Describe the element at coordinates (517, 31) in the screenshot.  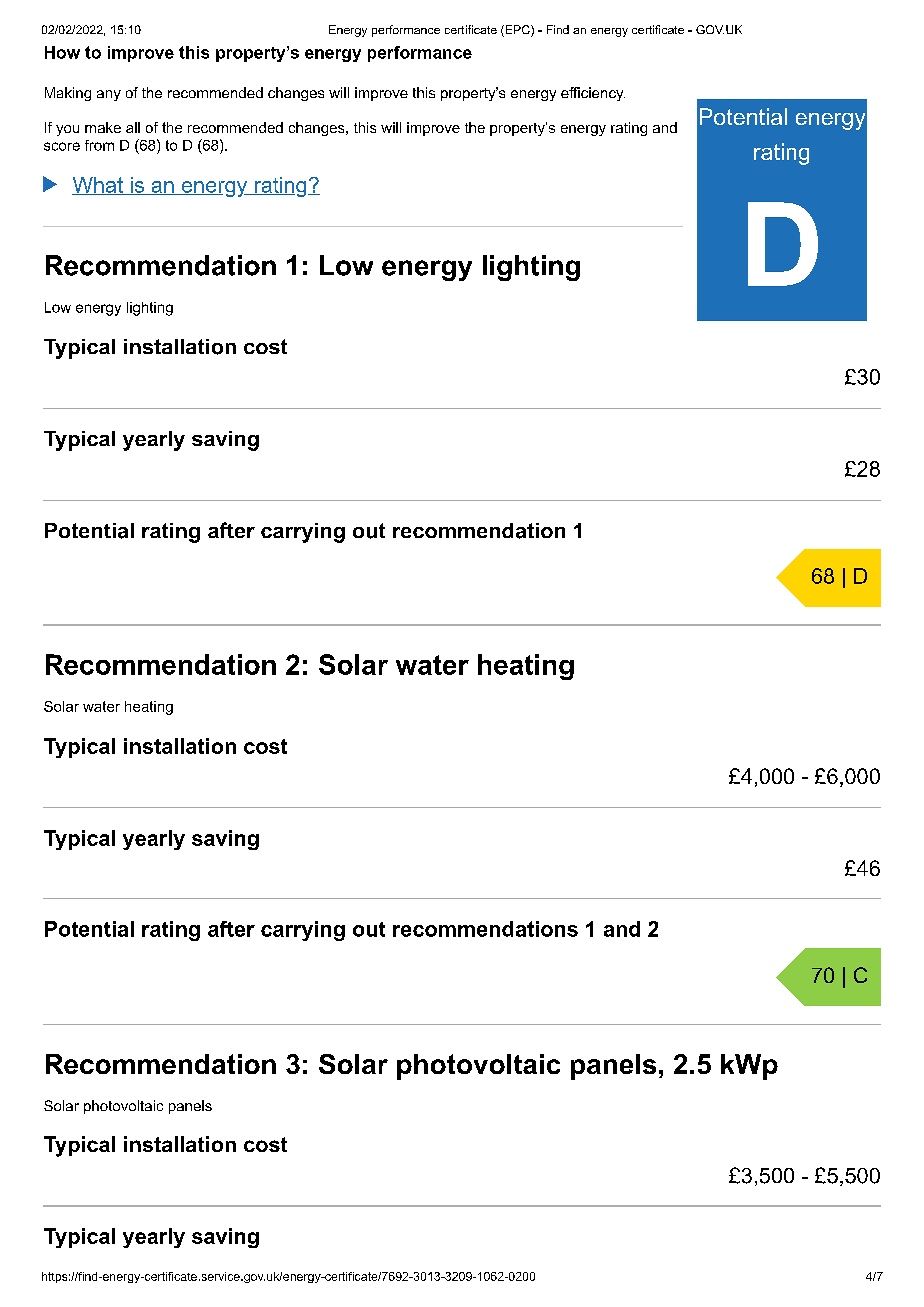
I see `EPC` at that location.
